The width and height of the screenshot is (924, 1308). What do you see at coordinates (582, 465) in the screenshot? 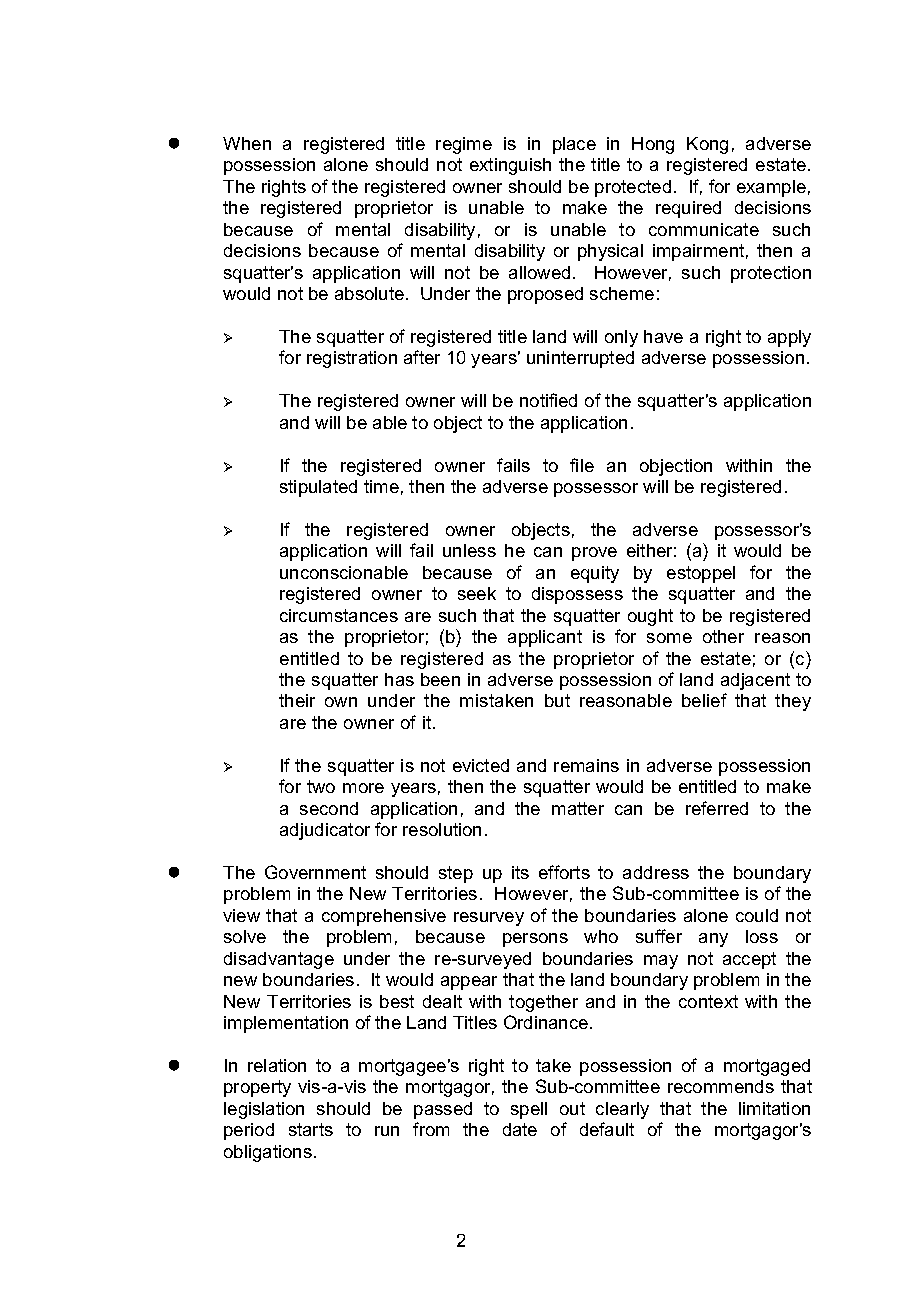
I see `file` at bounding box center [582, 465].
